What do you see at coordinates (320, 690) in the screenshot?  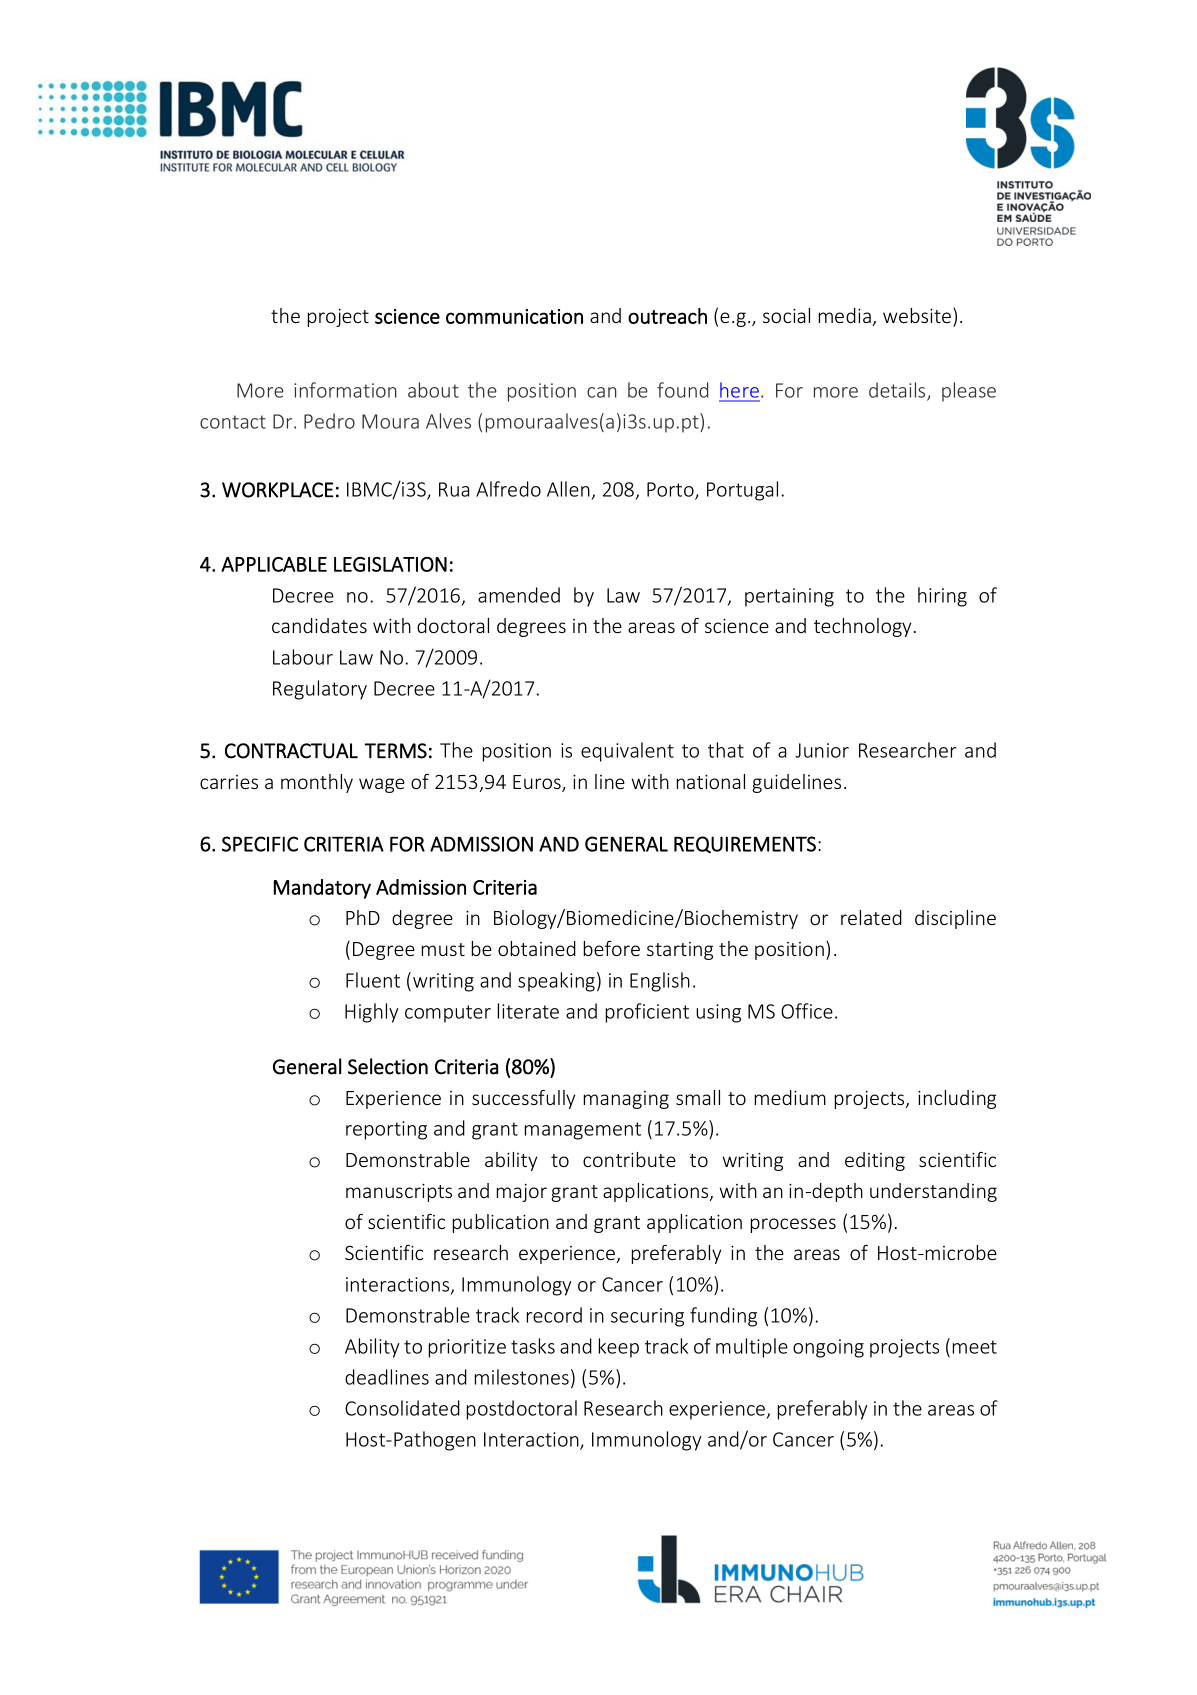 I see `Regulatory` at bounding box center [320, 690].
